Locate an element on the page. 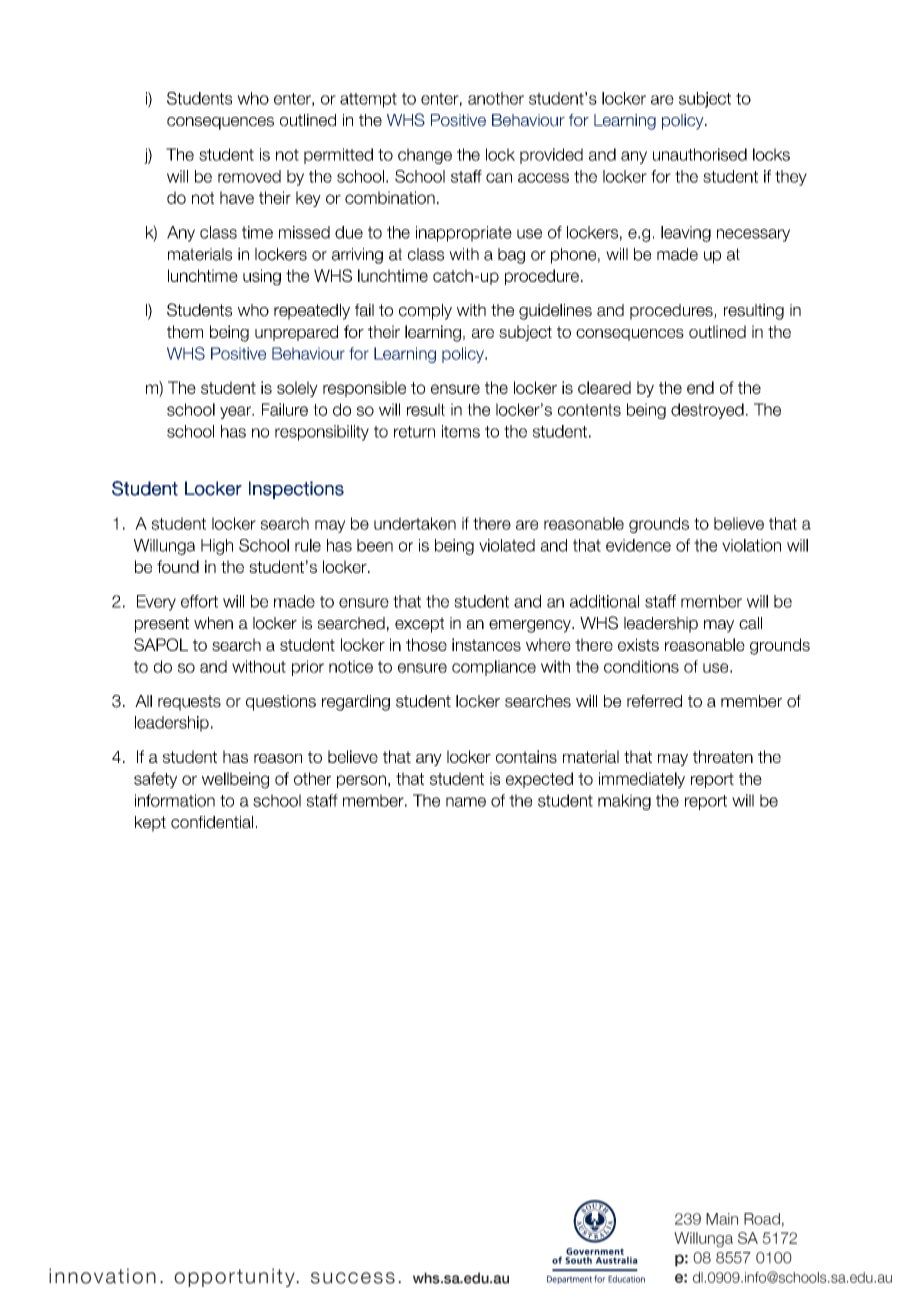 The image size is (924, 1308). removed is located at coordinates (249, 176).
